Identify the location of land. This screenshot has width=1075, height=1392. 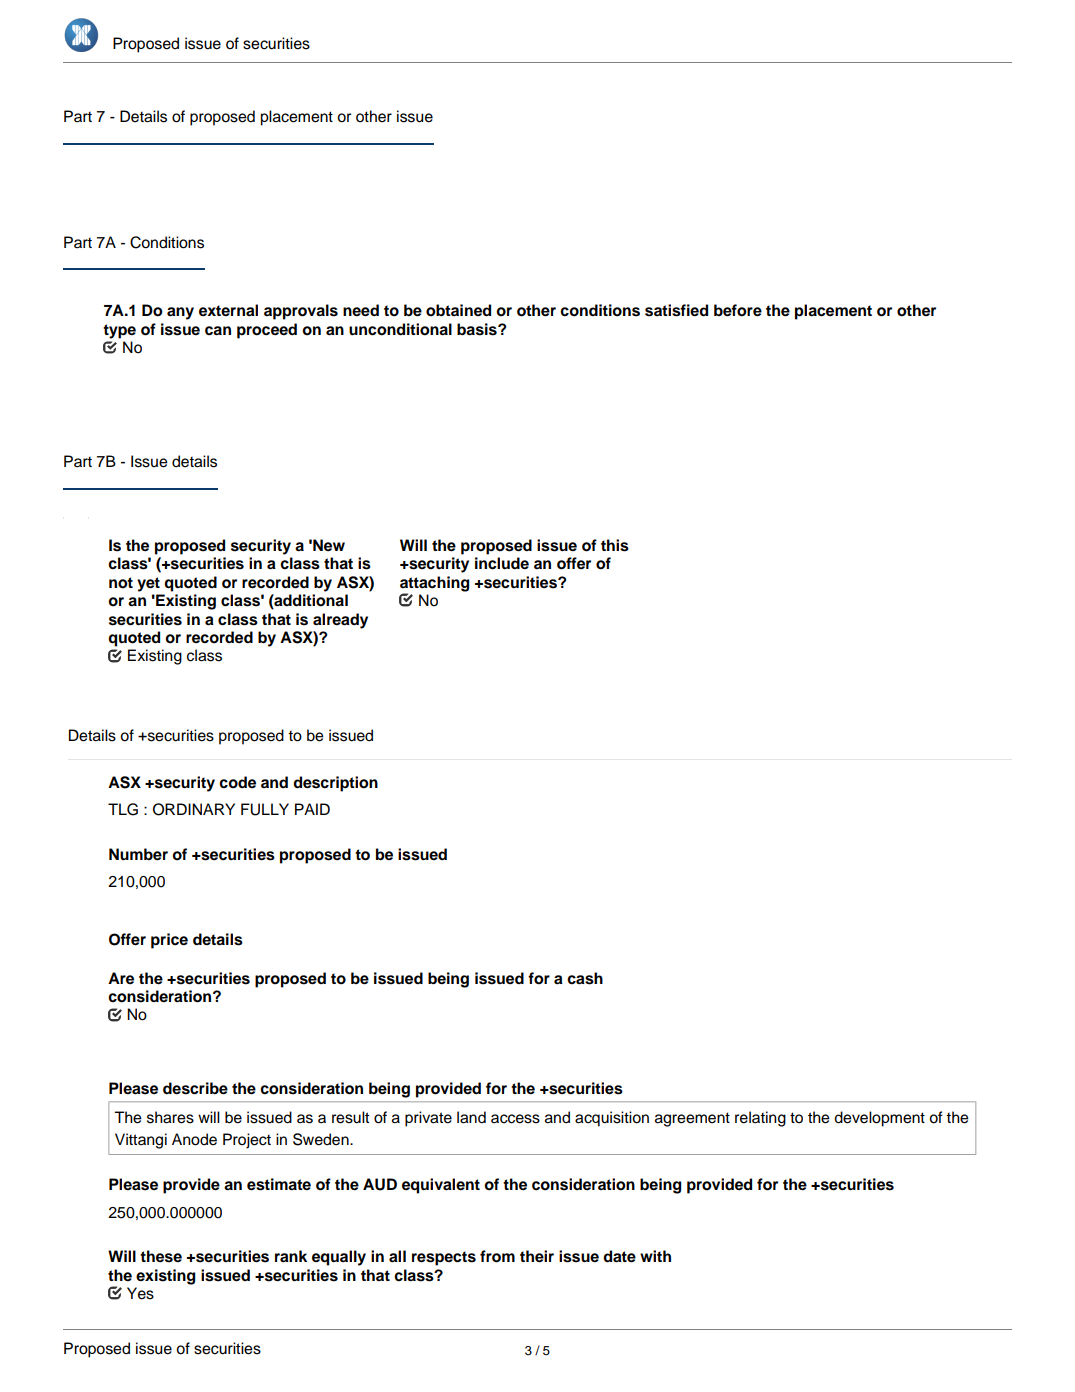
(471, 1117).
